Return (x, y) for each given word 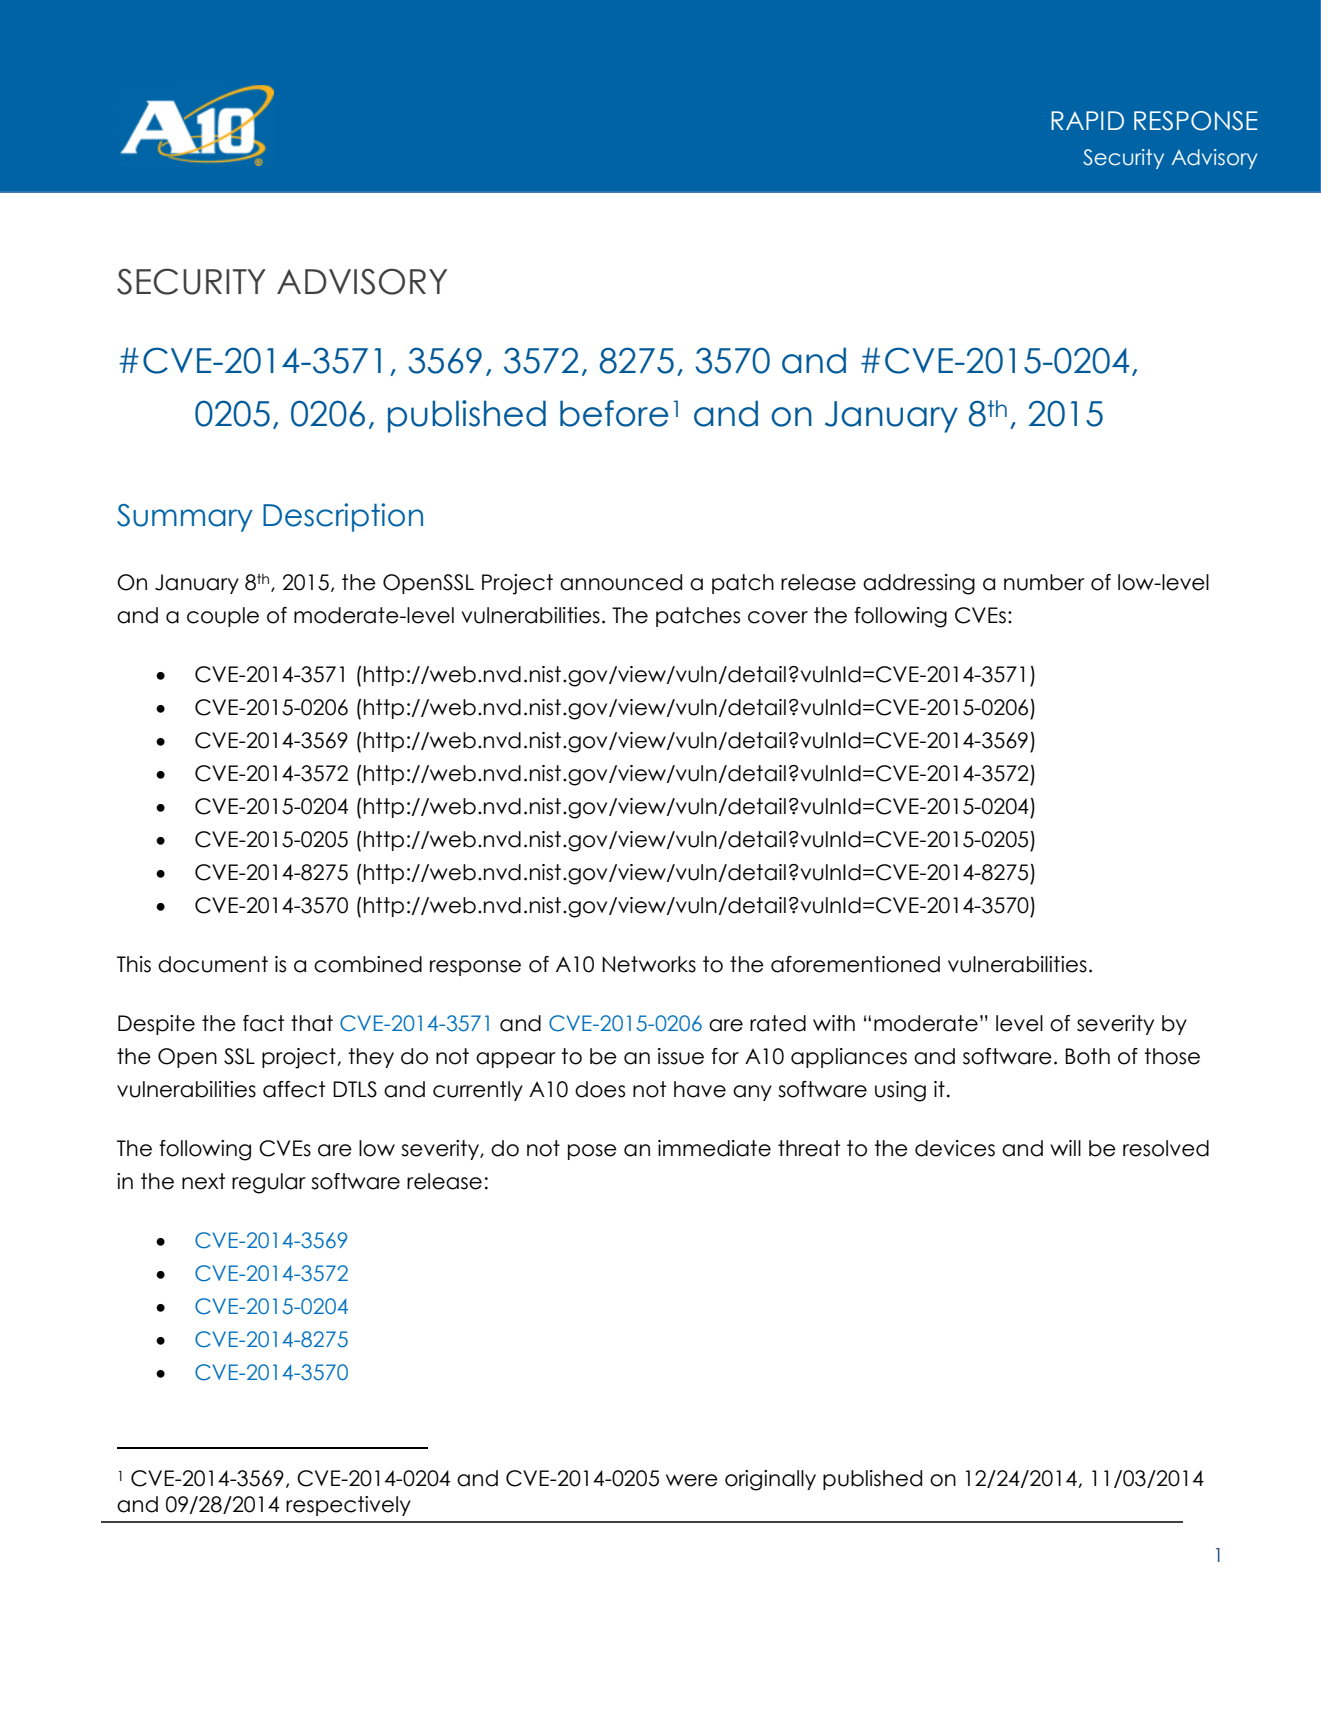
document (213, 964)
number (1044, 582)
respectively (348, 1506)
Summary (185, 518)
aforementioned (855, 964)
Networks (649, 964)
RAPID (1087, 120)
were (692, 1480)
